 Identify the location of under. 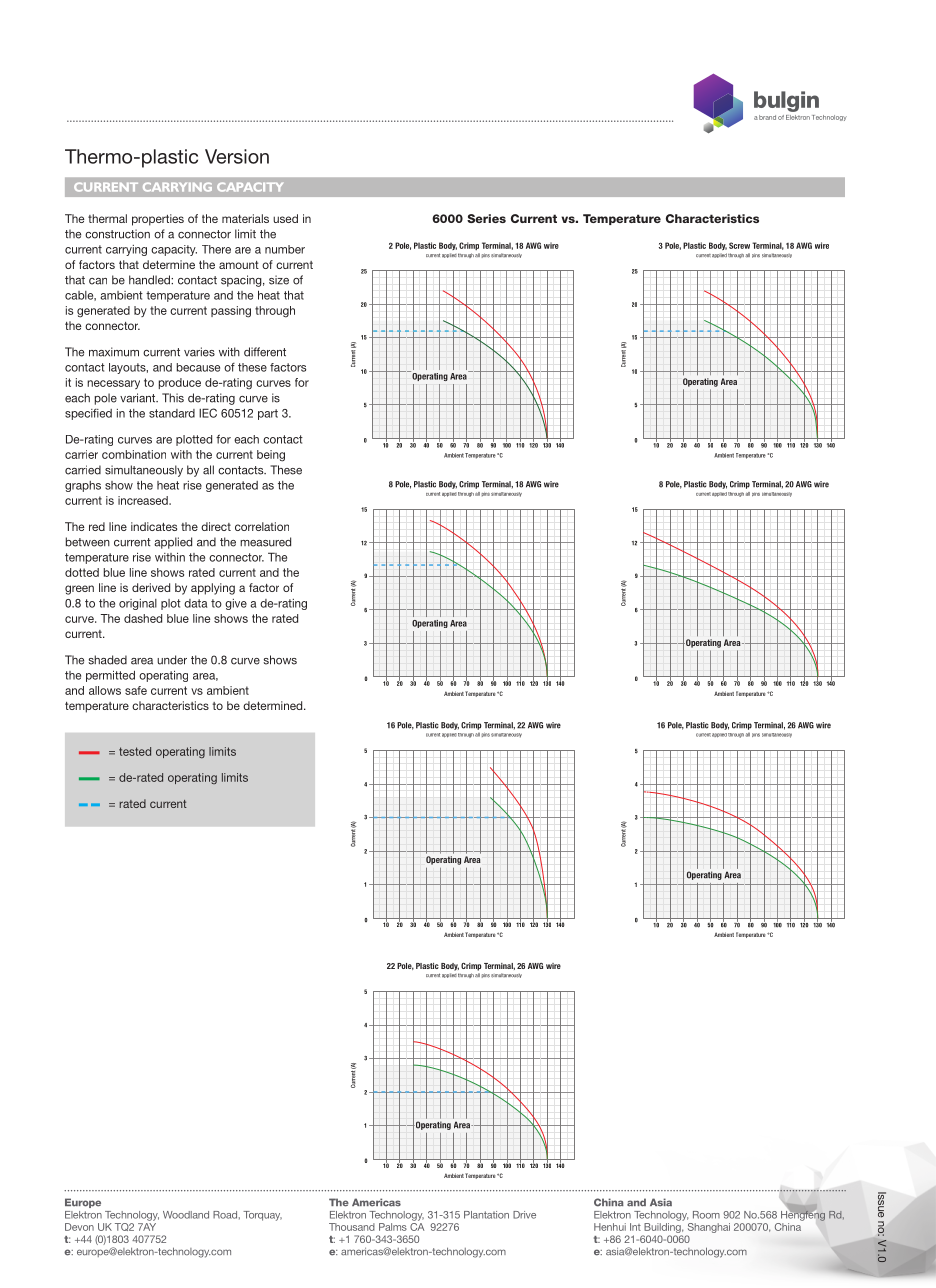
(172, 660).
